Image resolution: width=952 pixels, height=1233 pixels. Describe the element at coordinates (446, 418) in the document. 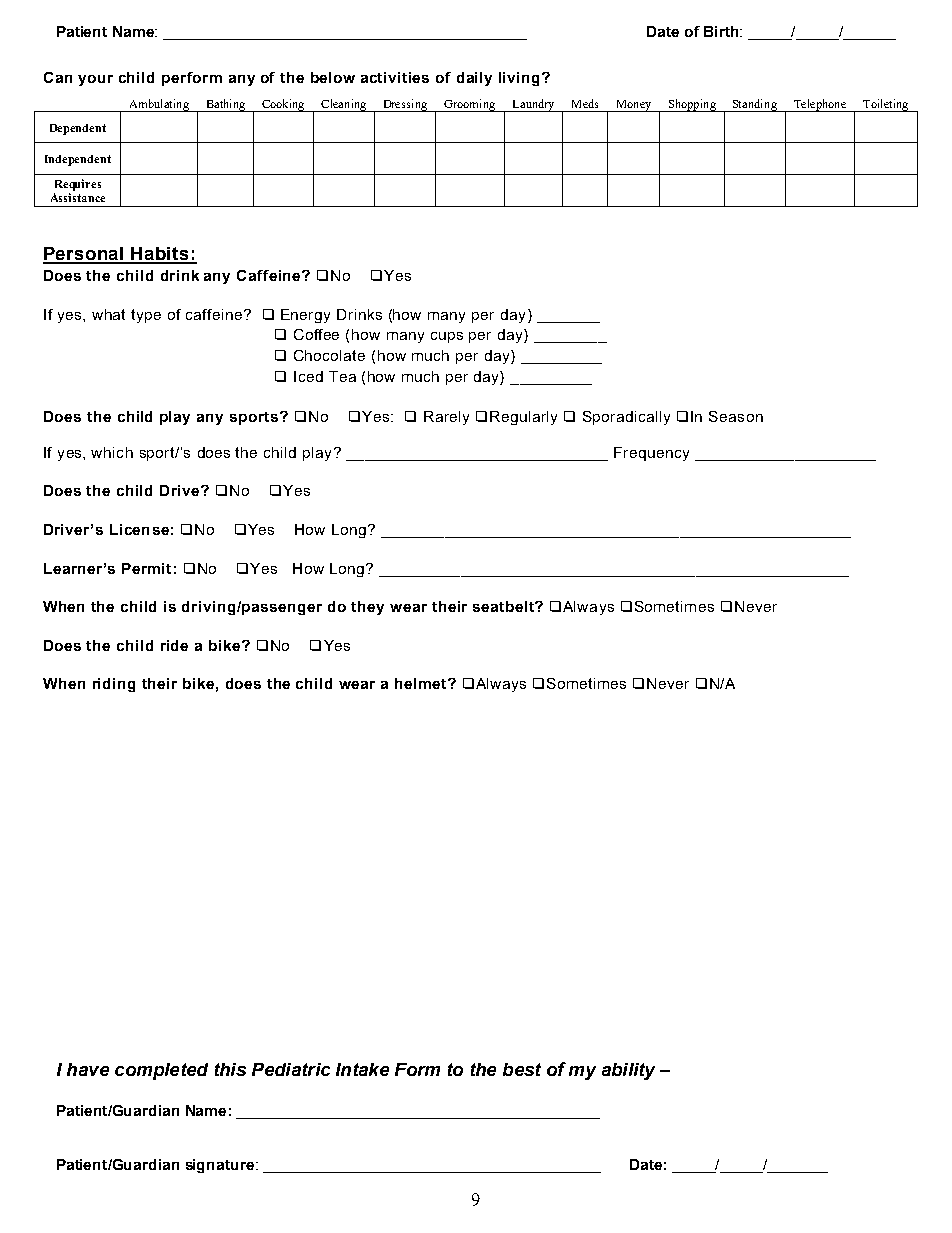

I see `Rarely` at that location.
